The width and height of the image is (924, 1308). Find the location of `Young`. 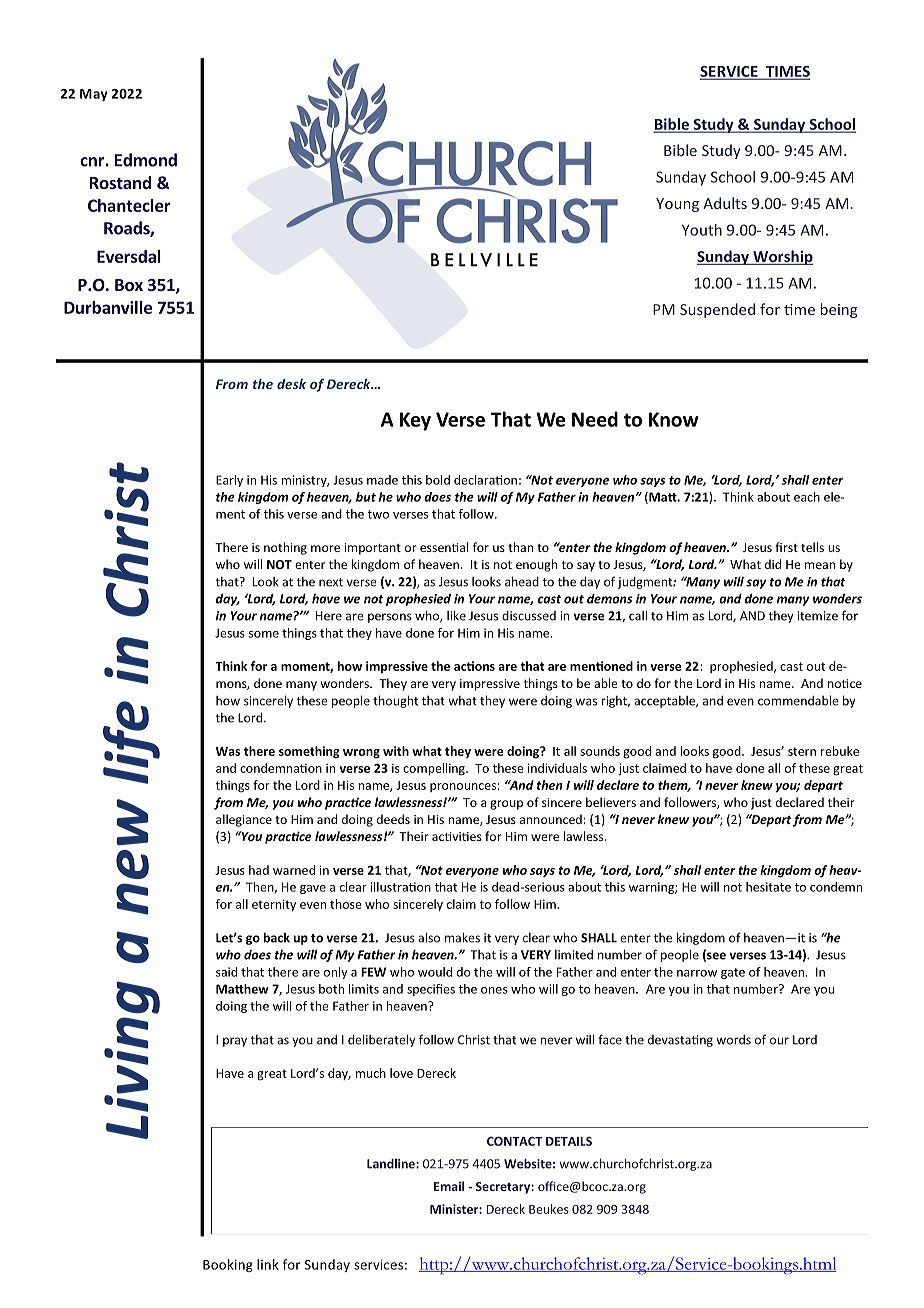

Young is located at coordinates (677, 205).
